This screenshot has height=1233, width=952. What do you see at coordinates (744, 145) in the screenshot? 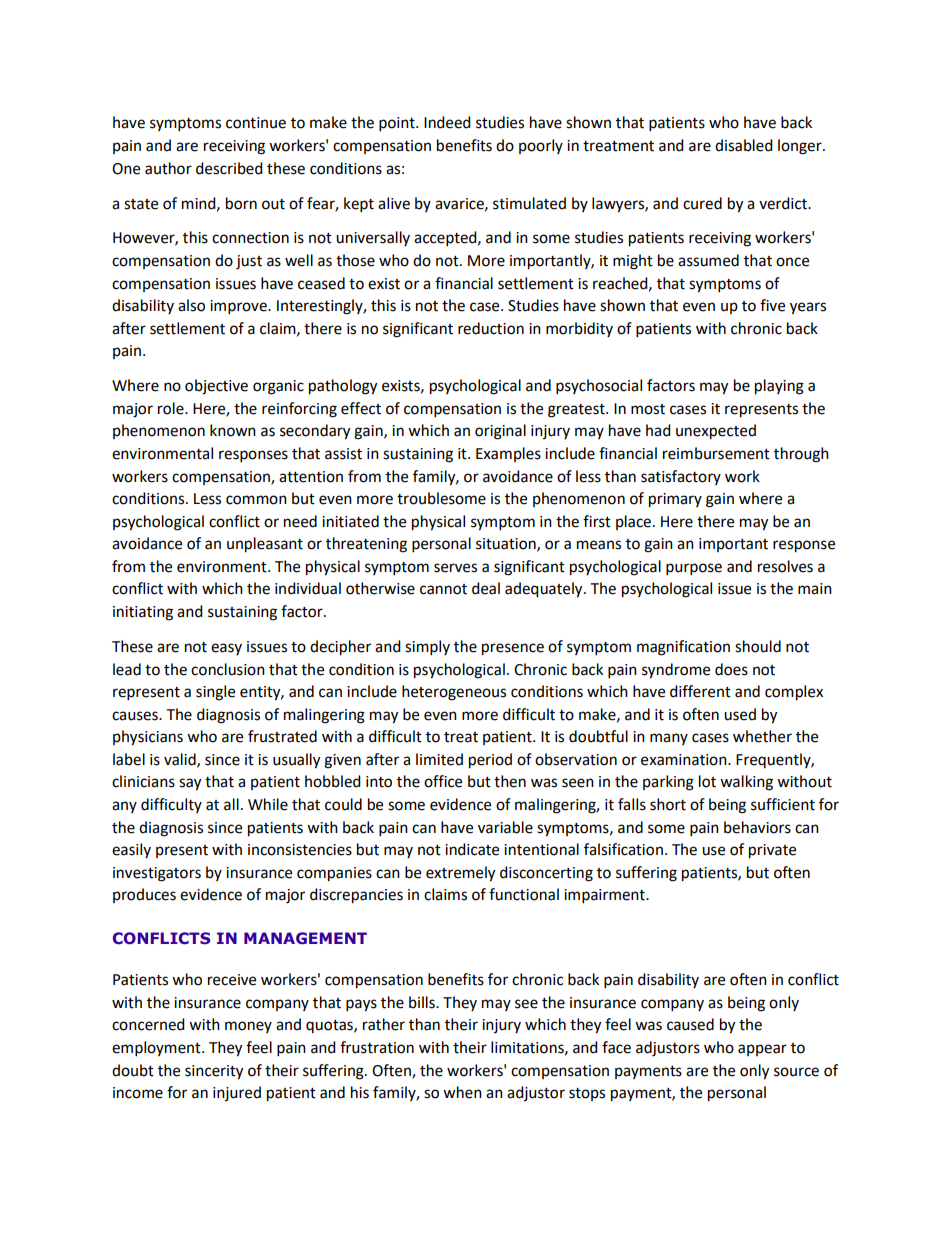
I see `disabled` at bounding box center [744, 145].
